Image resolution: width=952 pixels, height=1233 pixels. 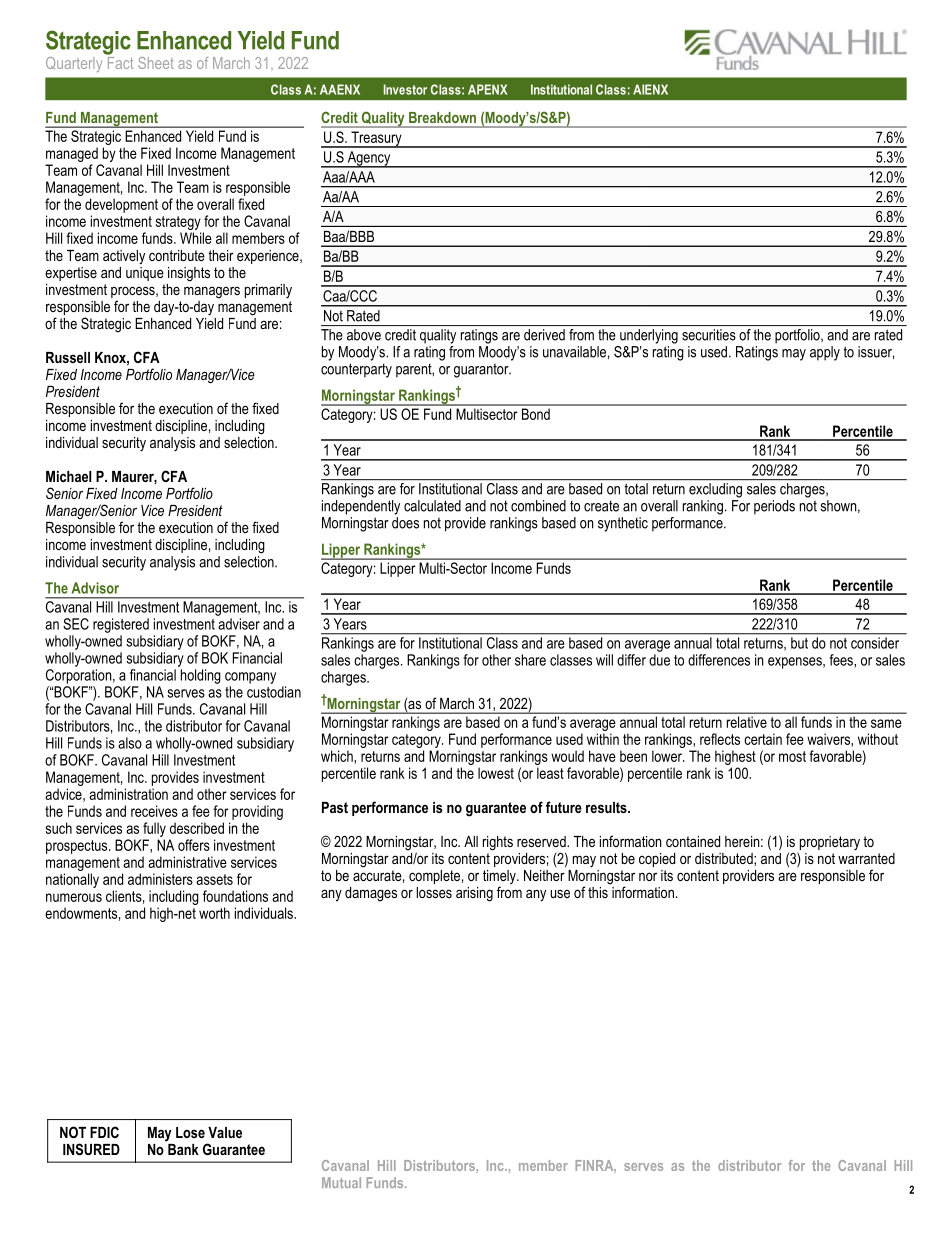 What do you see at coordinates (68, 357) in the screenshot?
I see `Russell` at bounding box center [68, 357].
